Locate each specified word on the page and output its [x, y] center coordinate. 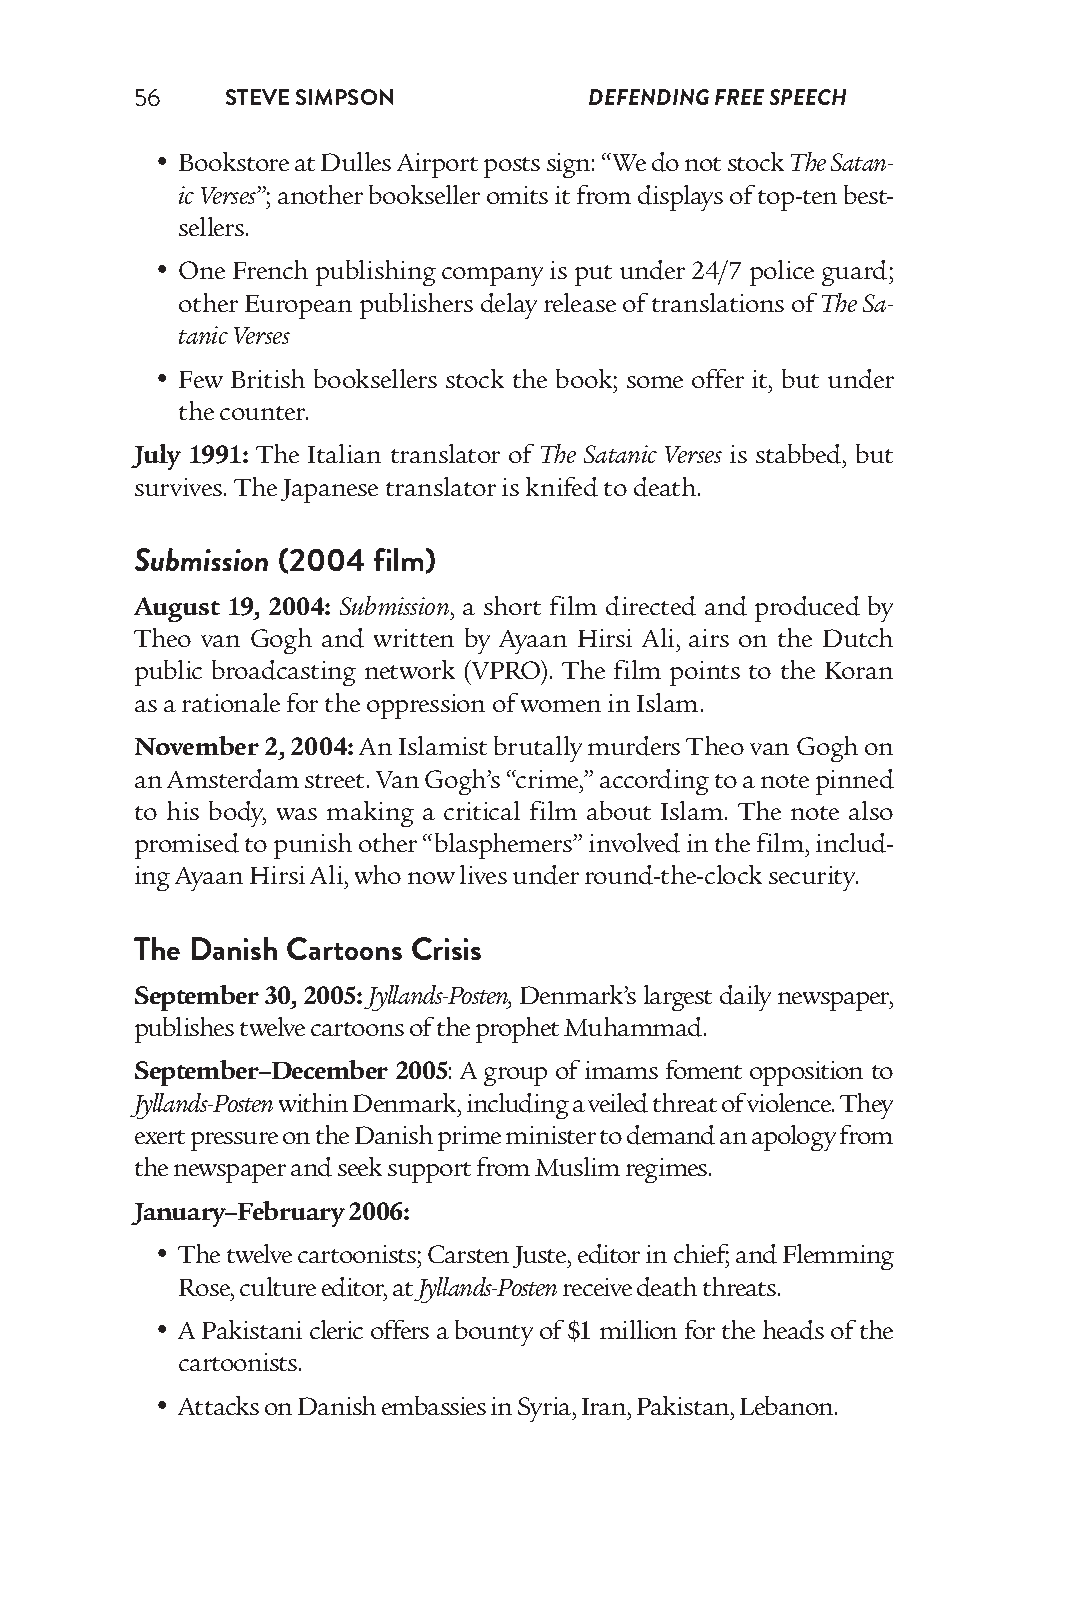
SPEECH [808, 97]
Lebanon [788, 1405]
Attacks [218, 1405]
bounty [494, 1333]
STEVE [257, 97]
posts [512, 167]
